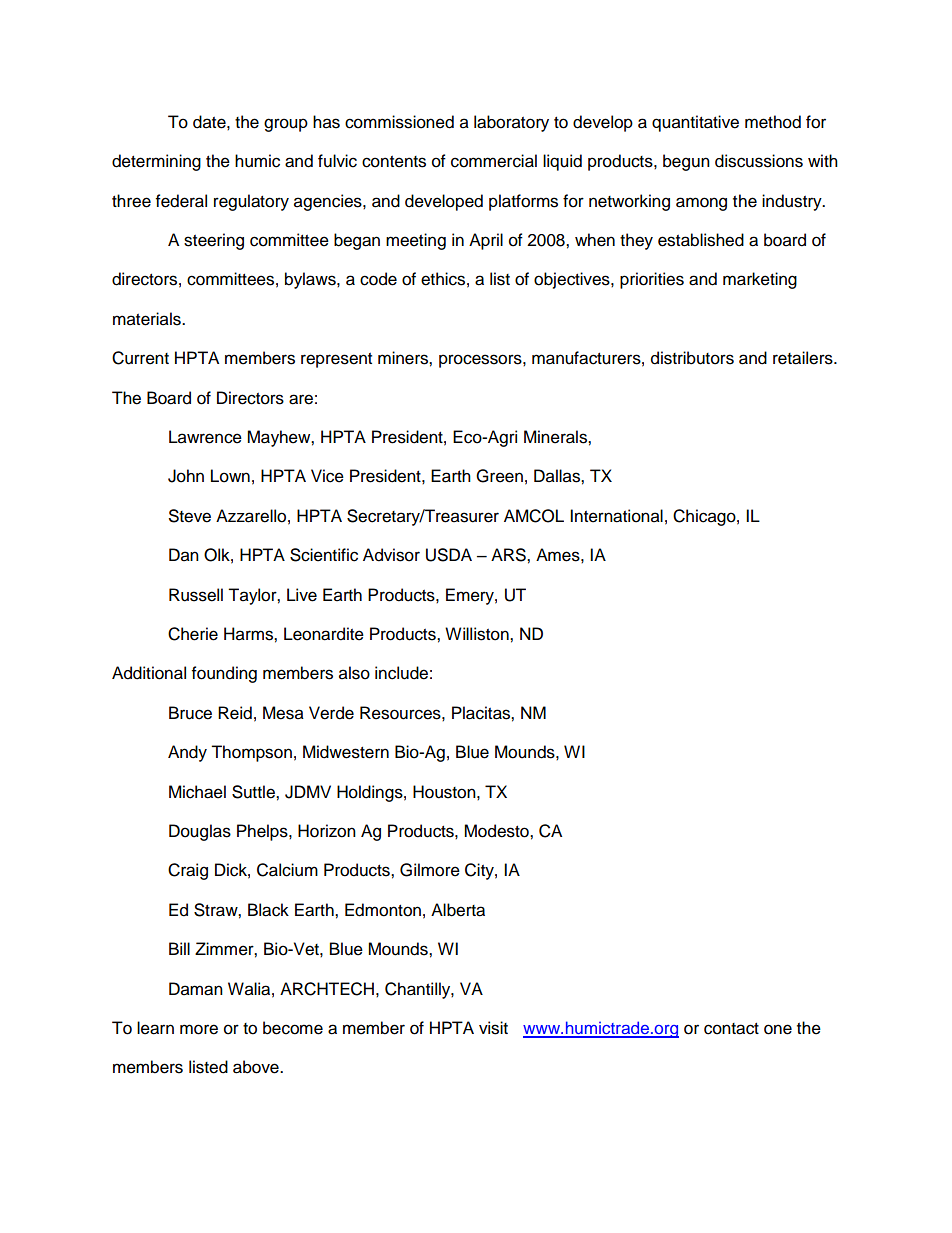 The width and height of the document is (952, 1233). Describe the element at coordinates (759, 161) in the document. I see `discussions` at that location.
